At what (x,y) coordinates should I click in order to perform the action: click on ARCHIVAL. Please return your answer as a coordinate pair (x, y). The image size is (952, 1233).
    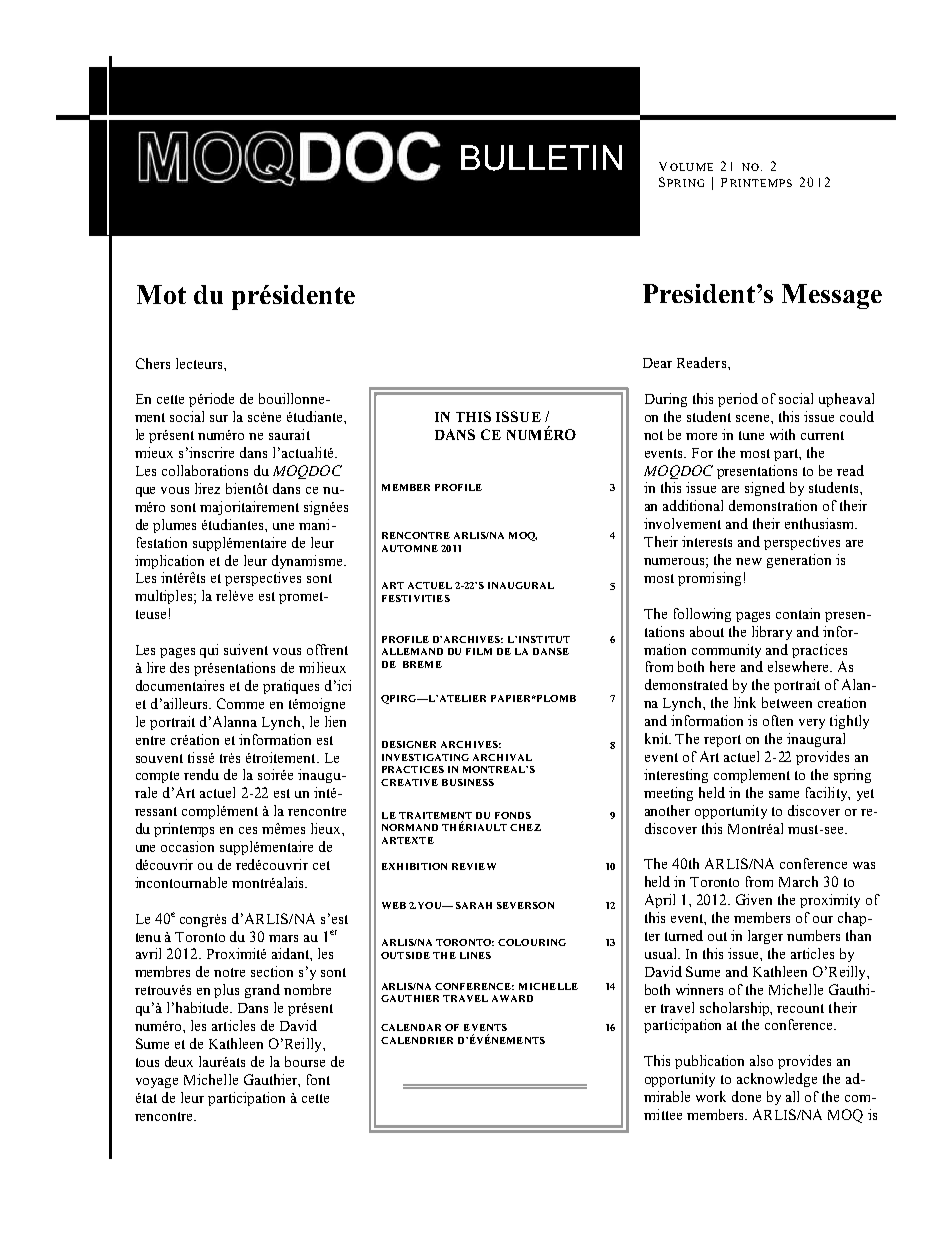
    Looking at the image, I should click on (502, 757).
